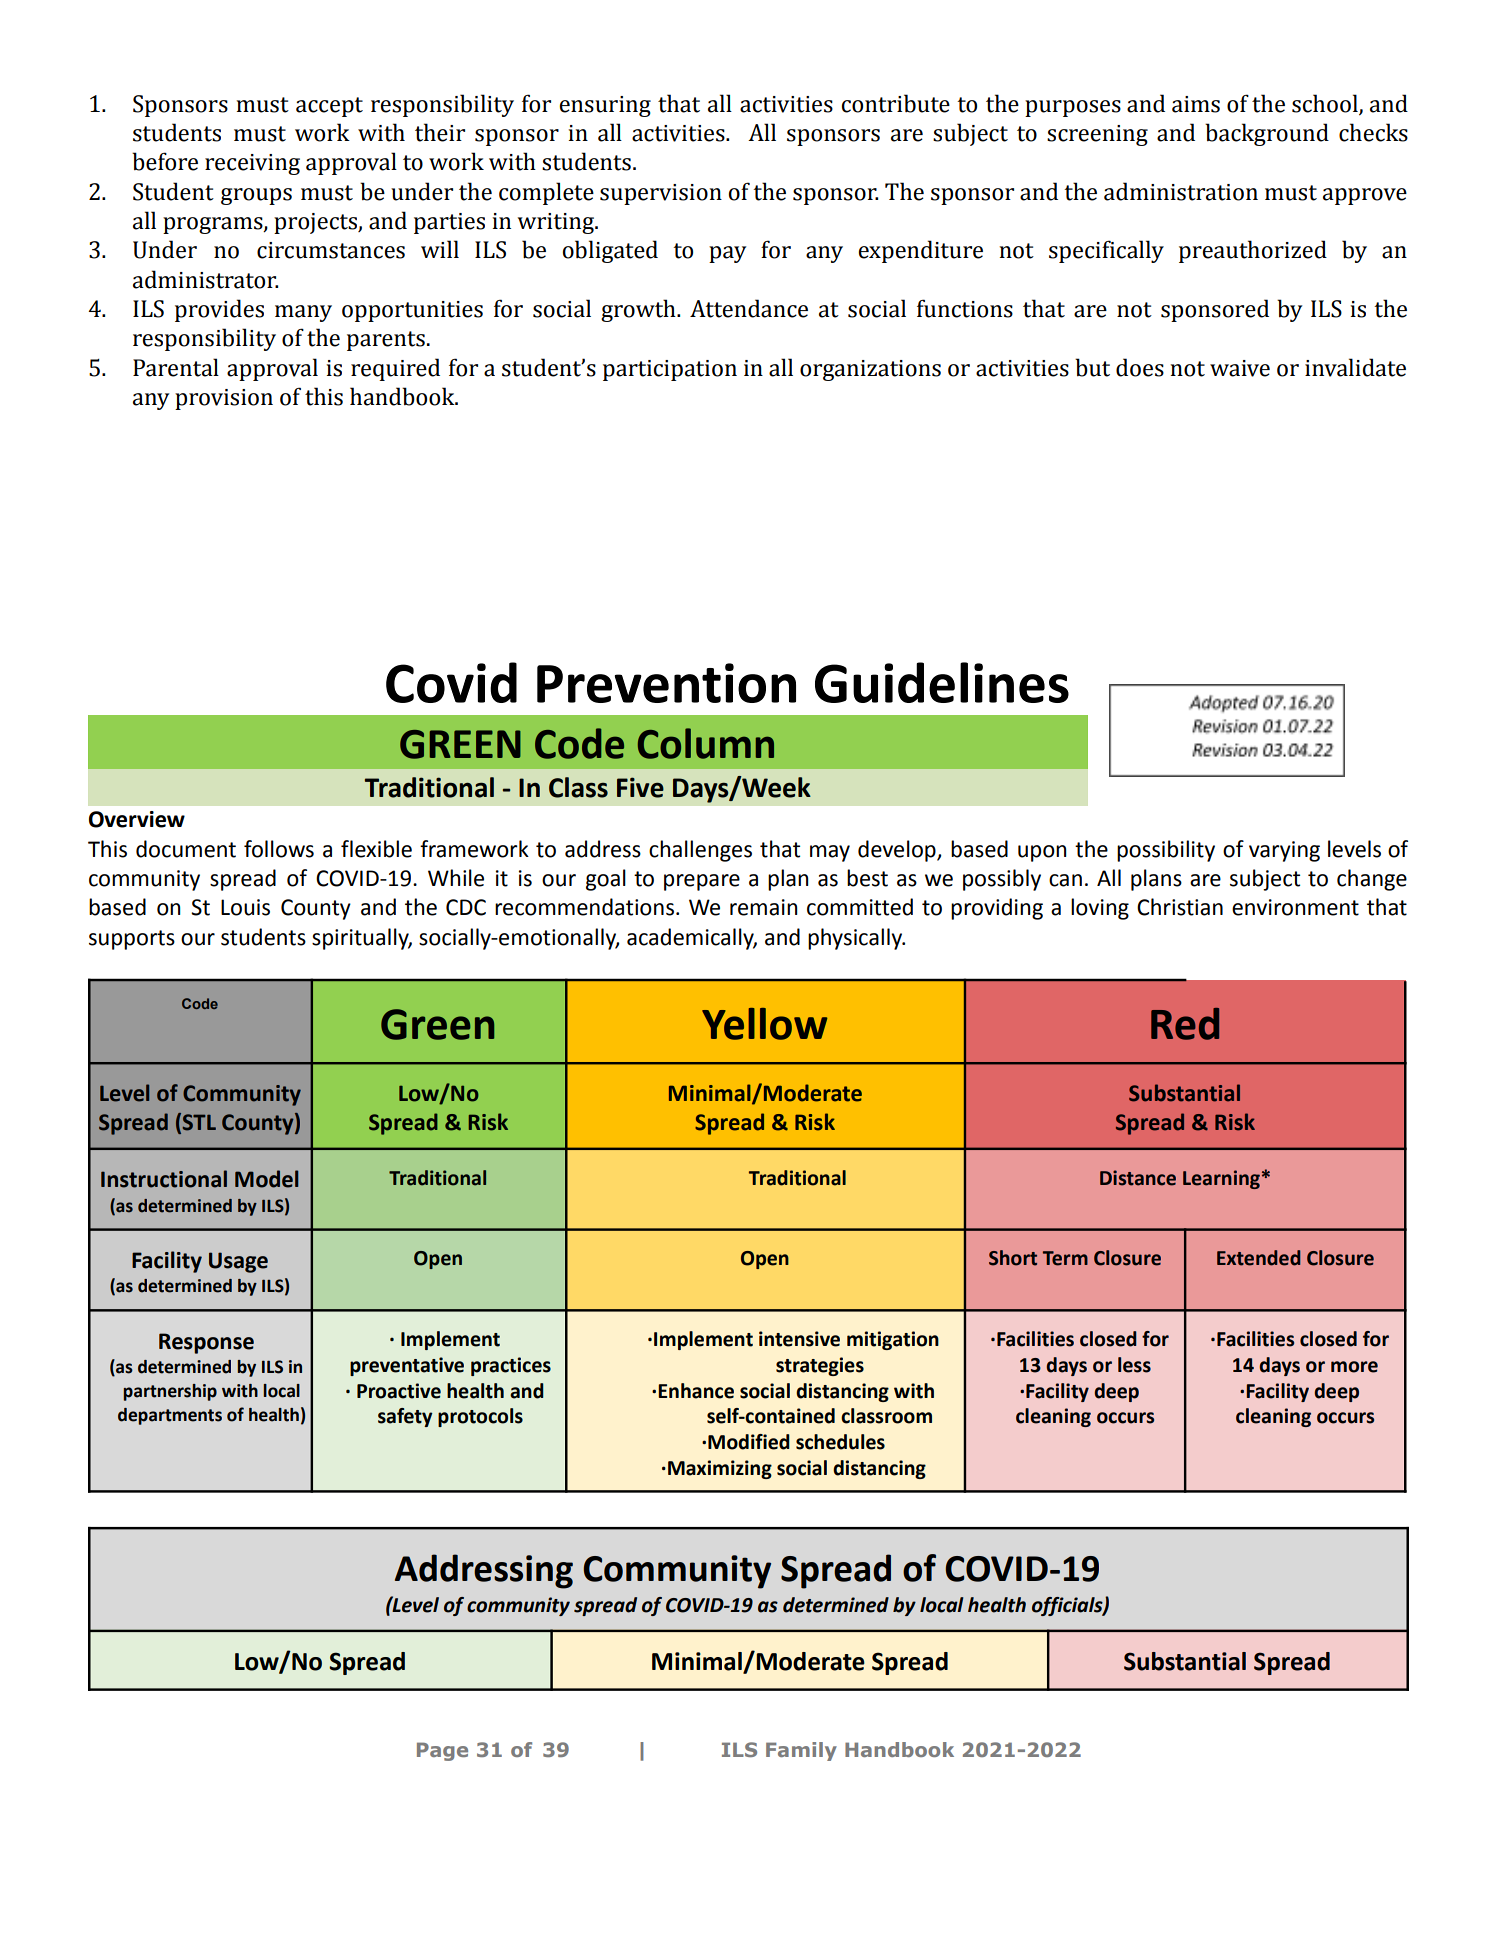 Image resolution: width=1497 pixels, height=1938 pixels. Describe the element at coordinates (137, 819) in the document. I see `Overview` at that location.
